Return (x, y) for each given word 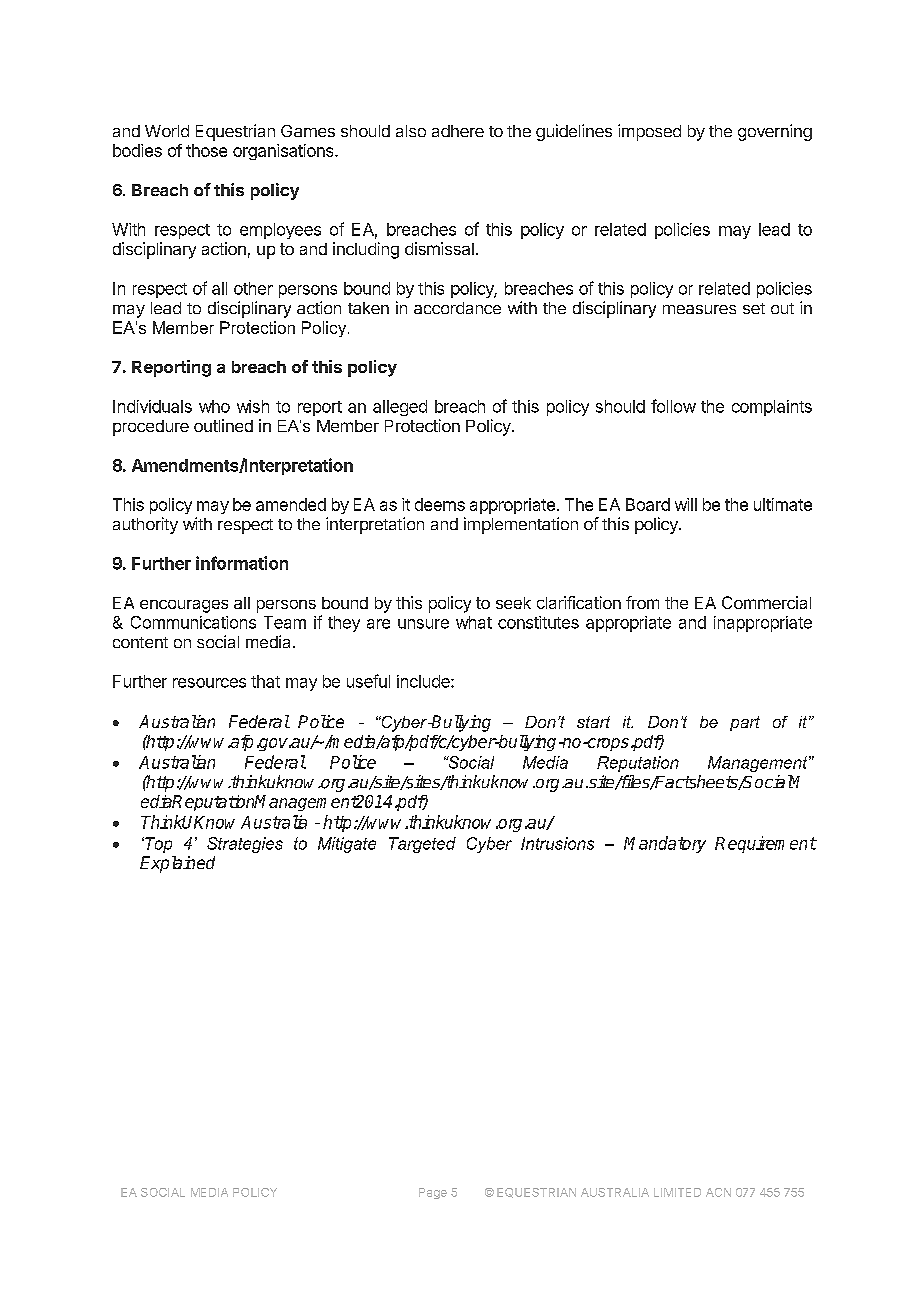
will (686, 504)
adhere (458, 131)
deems (440, 504)
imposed (649, 132)
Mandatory (665, 844)
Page (433, 1193)
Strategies (245, 845)
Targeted (422, 845)
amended (291, 504)
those (206, 150)
